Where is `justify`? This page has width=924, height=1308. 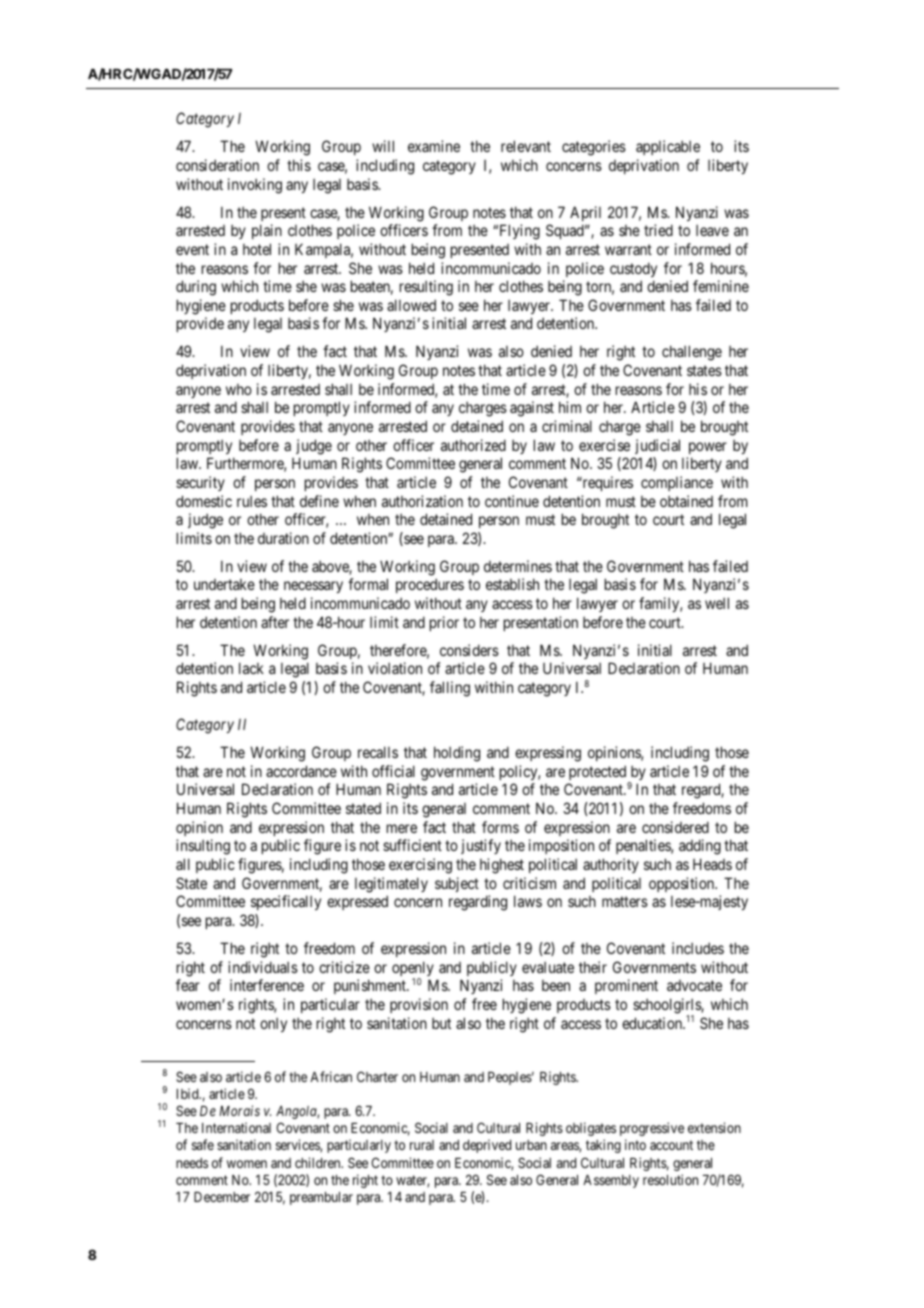
justify is located at coordinates (481, 846).
